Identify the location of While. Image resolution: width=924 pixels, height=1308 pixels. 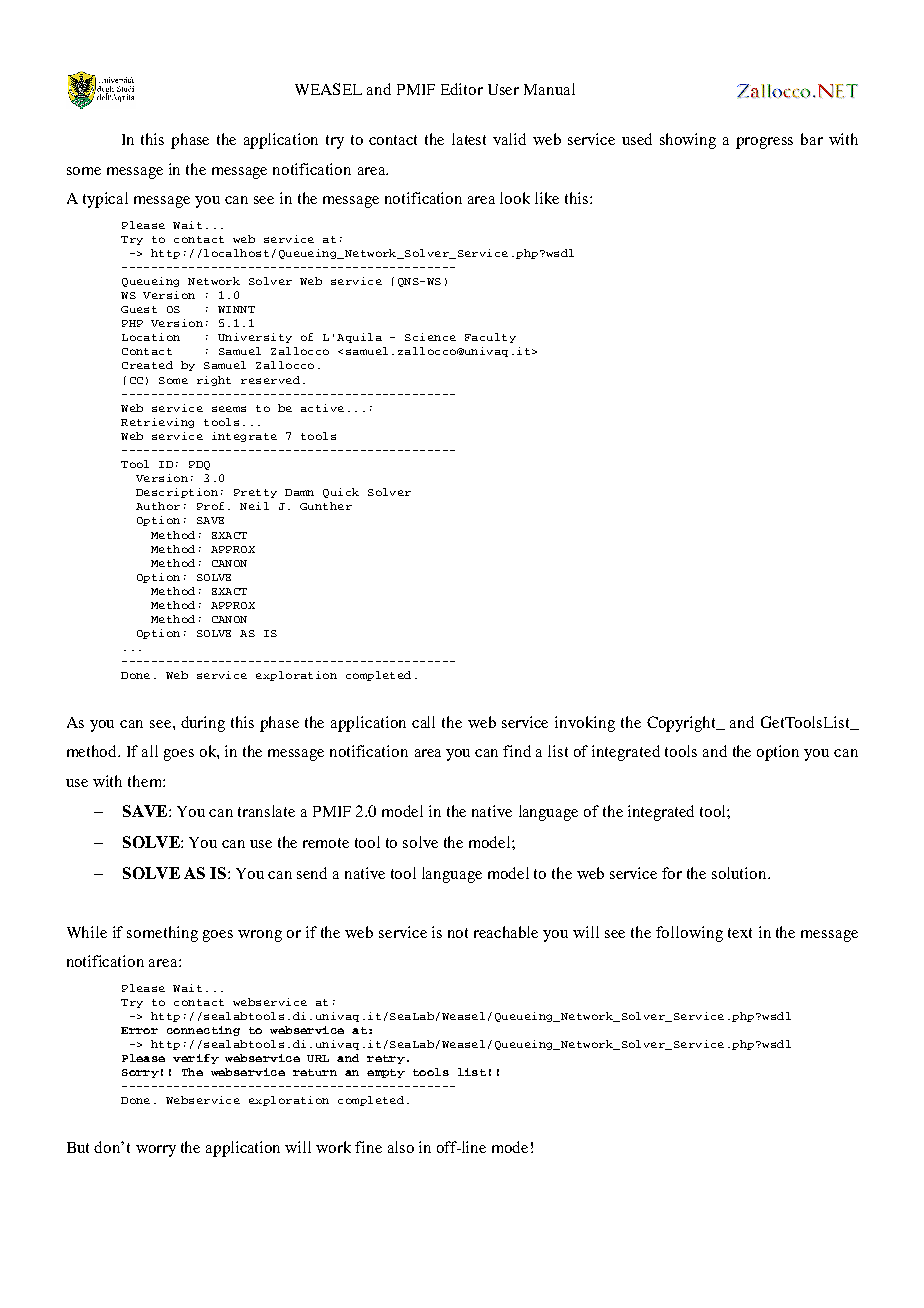
(87, 932).
